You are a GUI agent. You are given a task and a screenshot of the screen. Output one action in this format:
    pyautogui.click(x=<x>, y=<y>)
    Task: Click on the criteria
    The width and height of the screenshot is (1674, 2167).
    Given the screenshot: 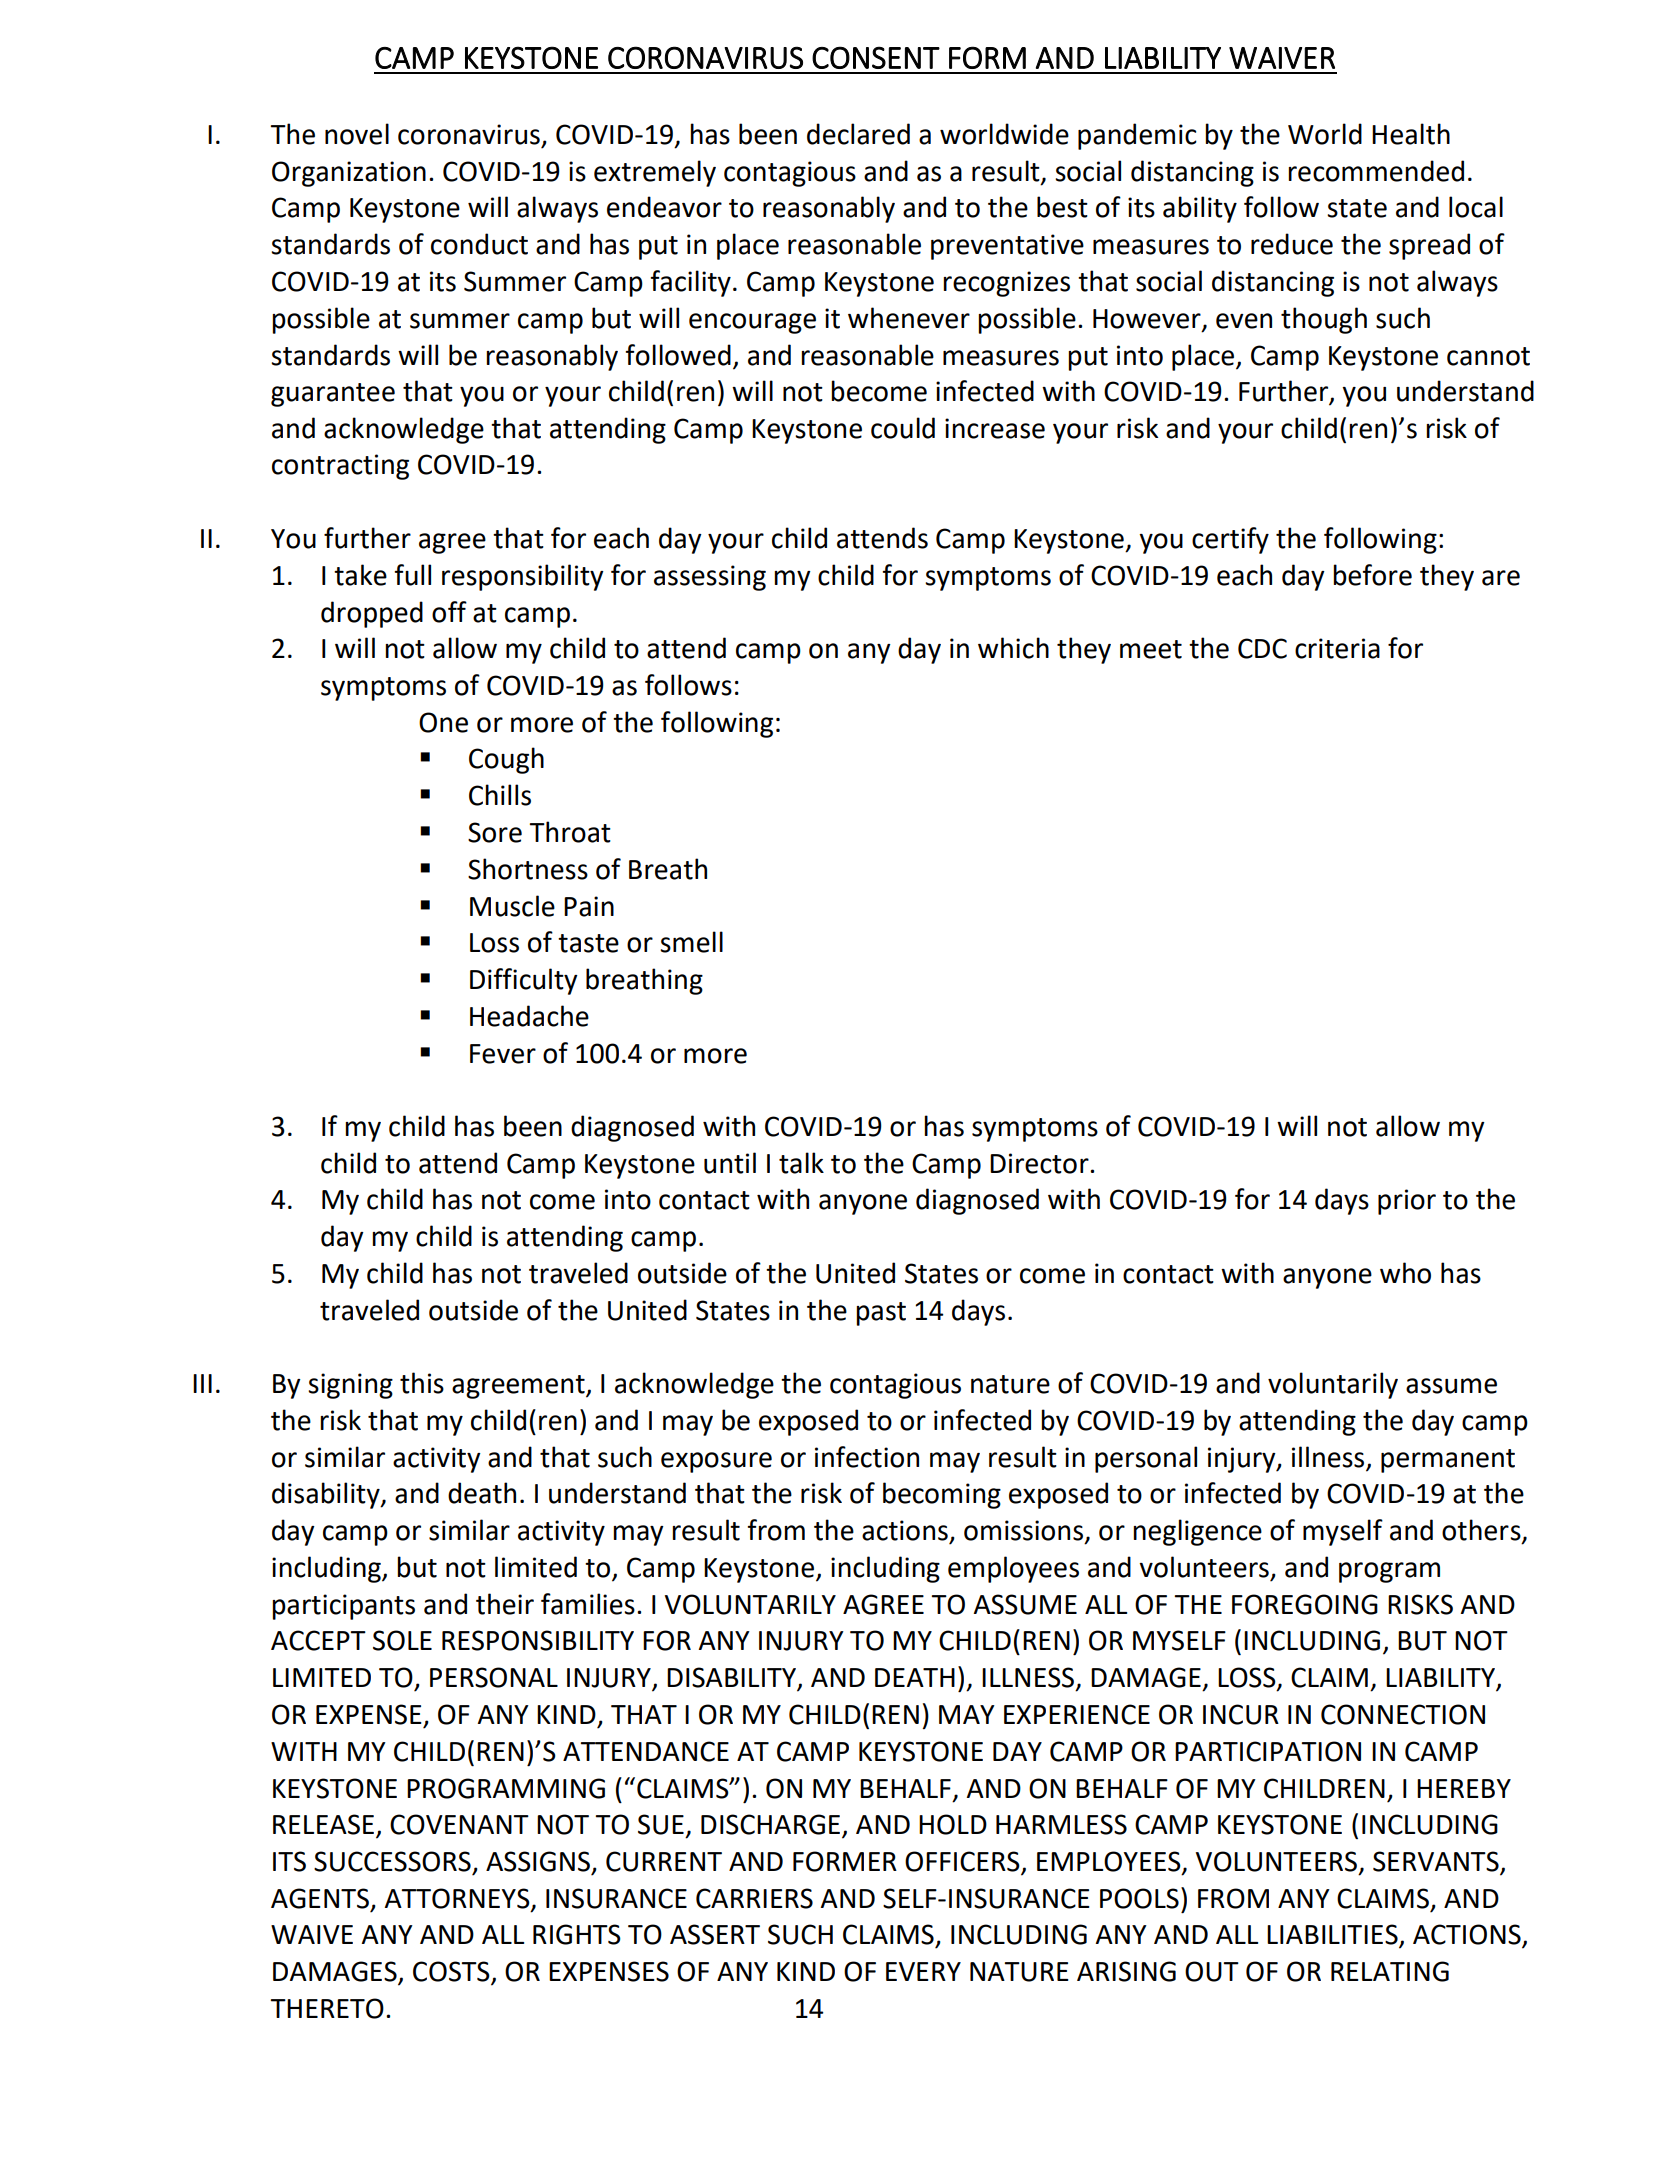 What is the action you would take?
    pyautogui.click(x=1337, y=648)
